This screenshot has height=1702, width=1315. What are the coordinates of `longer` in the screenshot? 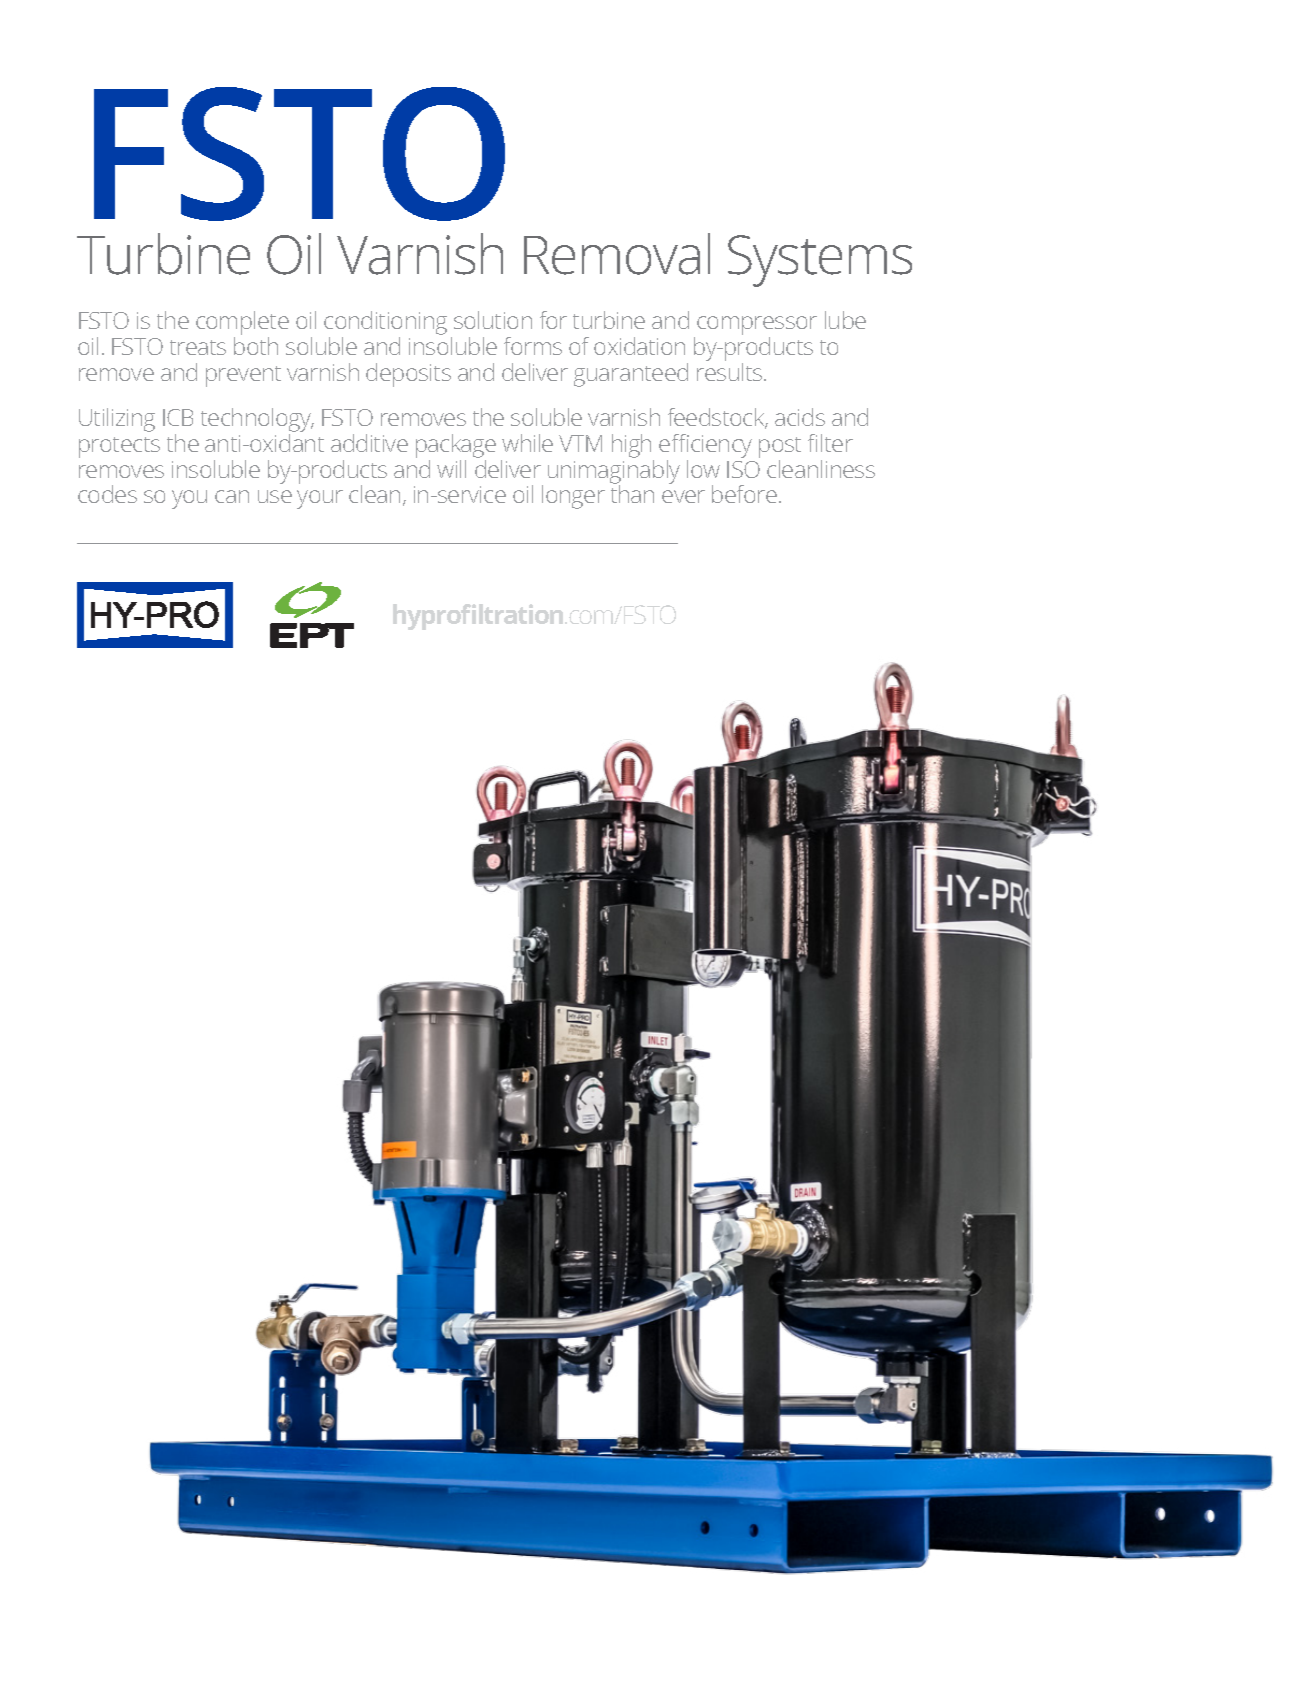 It's located at (573, 497).
